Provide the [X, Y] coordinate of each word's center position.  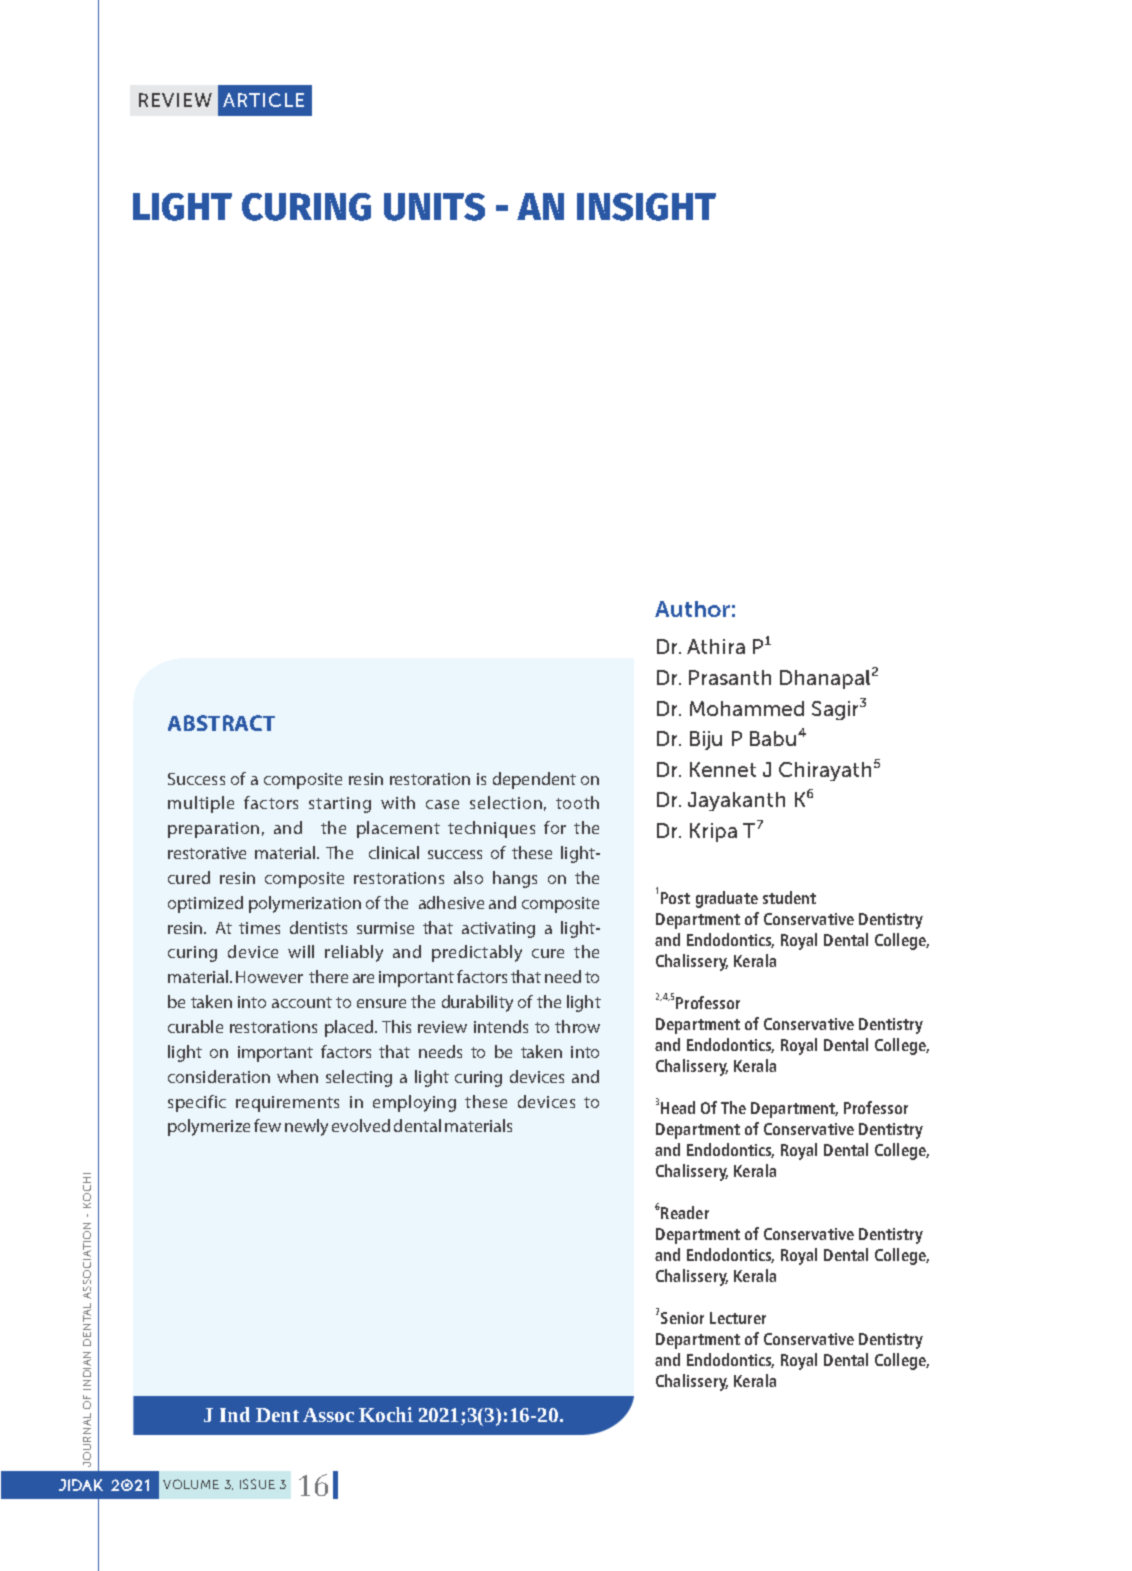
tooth [577, 802]
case [442, 804]
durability [477, 1003]
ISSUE [257, 1484]
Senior [682, 1318]
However [269, 977]
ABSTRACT [221, 723]
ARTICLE [263, 100]
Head [678, 1107]
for [555, 827]
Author [692, 609]
